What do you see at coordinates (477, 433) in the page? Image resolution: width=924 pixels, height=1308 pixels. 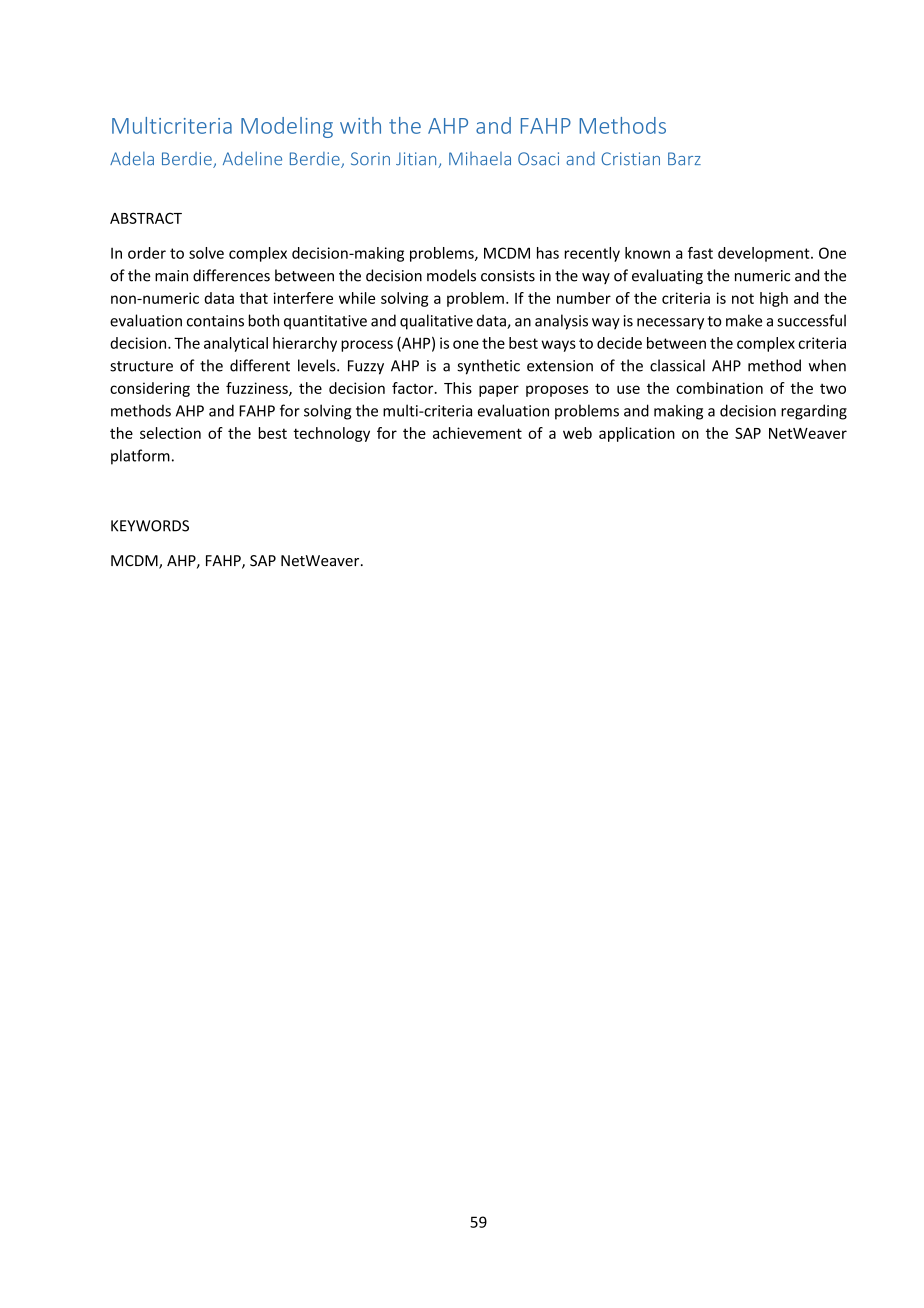 I see `achievement` at bounding box center [477, 433].
